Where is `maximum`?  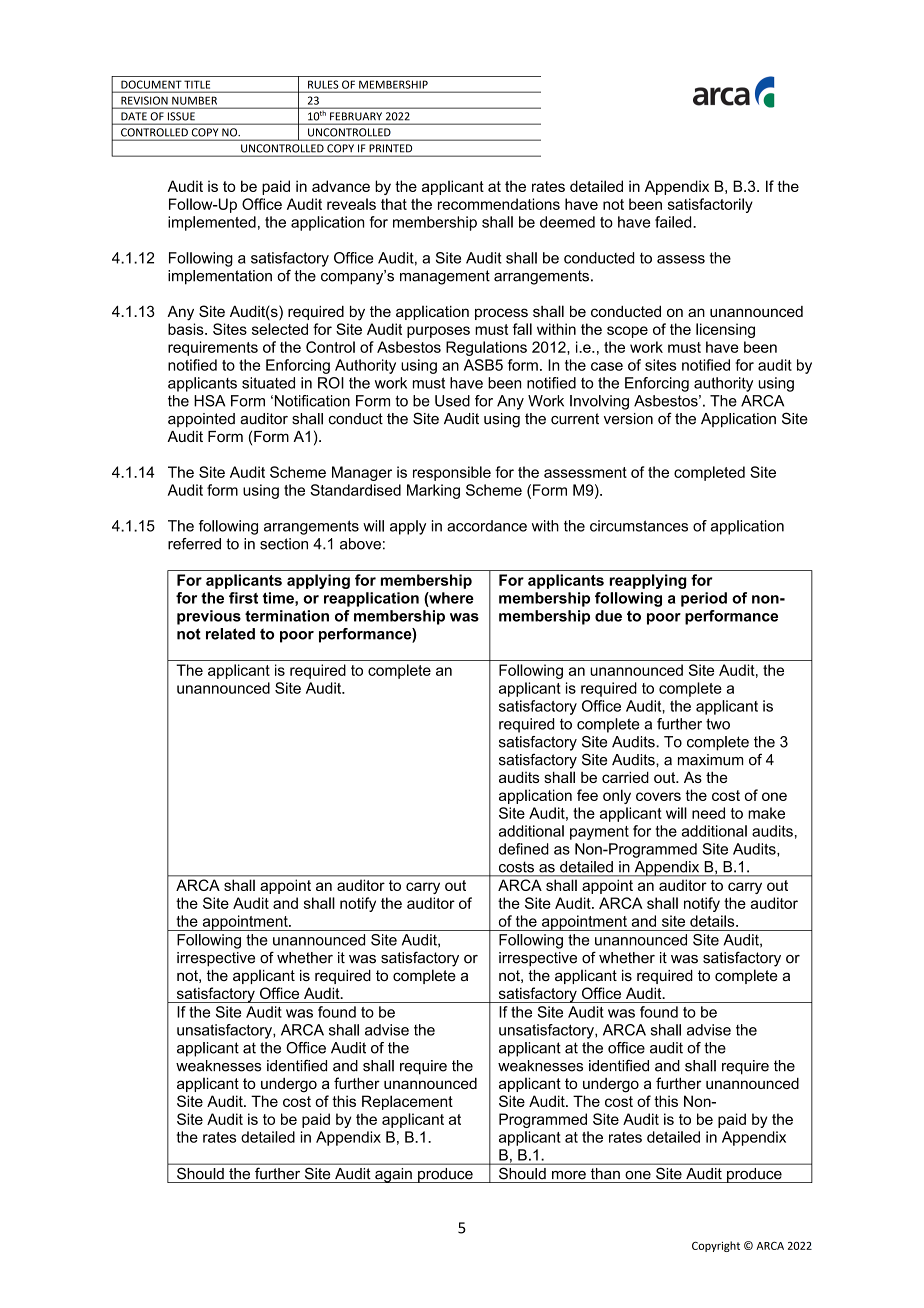
maximum is located at coordinates (710, 760).
